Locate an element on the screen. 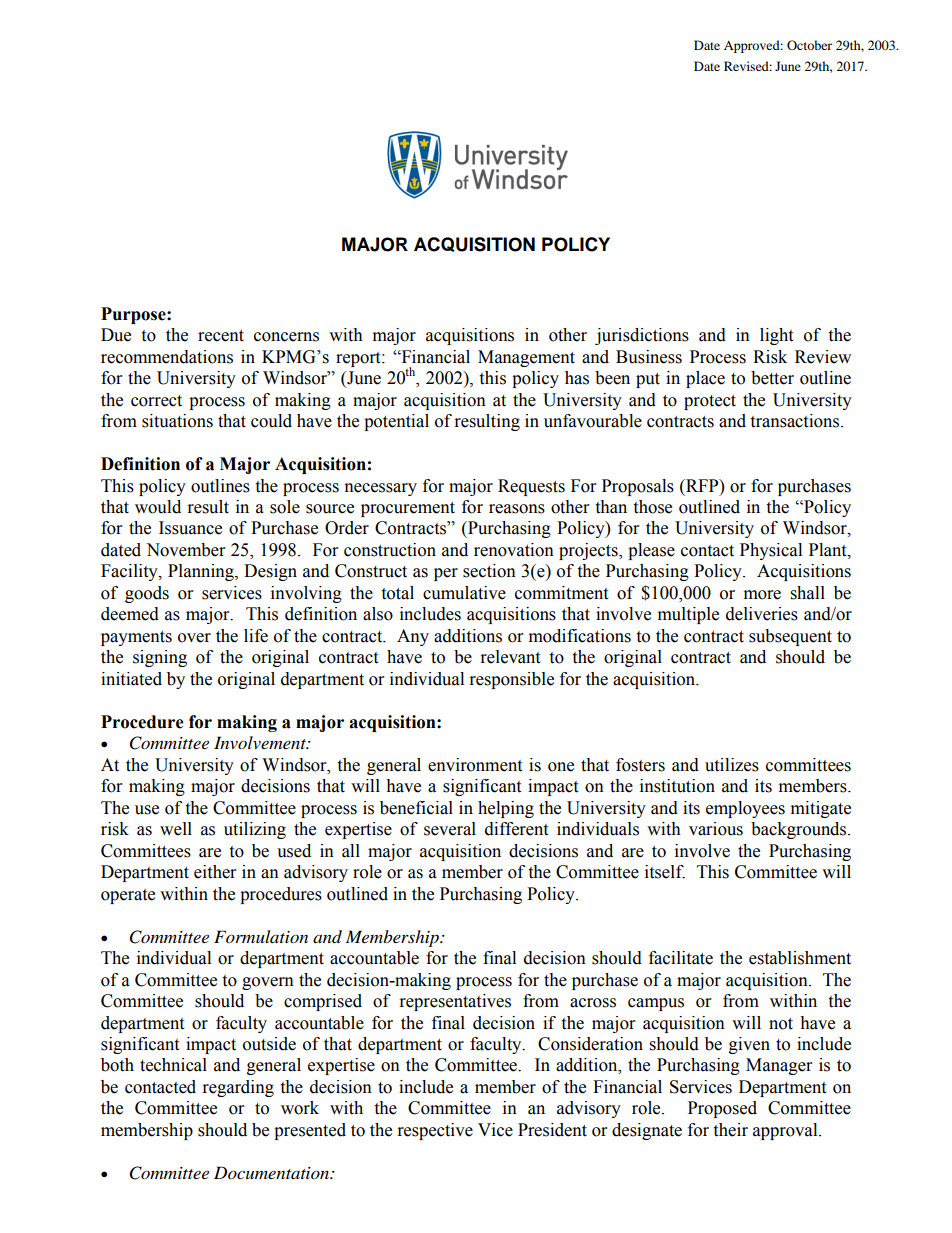  several is located at coordinates (450, 829).
